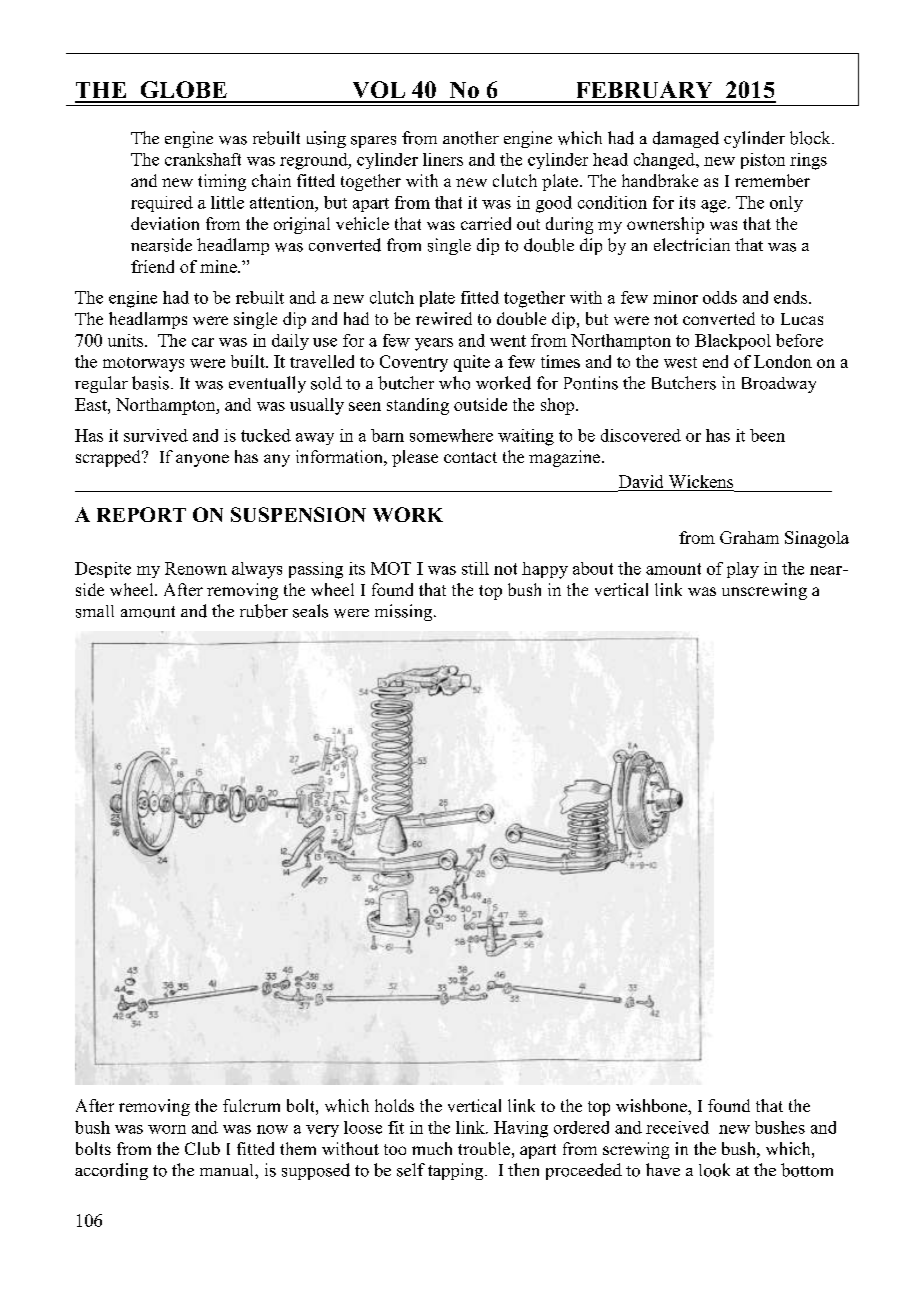 The height and width of the screenshot is (1308, 924). What do you see at coordinates (470, 457) in the screenshot?
I see `contact` at bounding box center [470, 457].
